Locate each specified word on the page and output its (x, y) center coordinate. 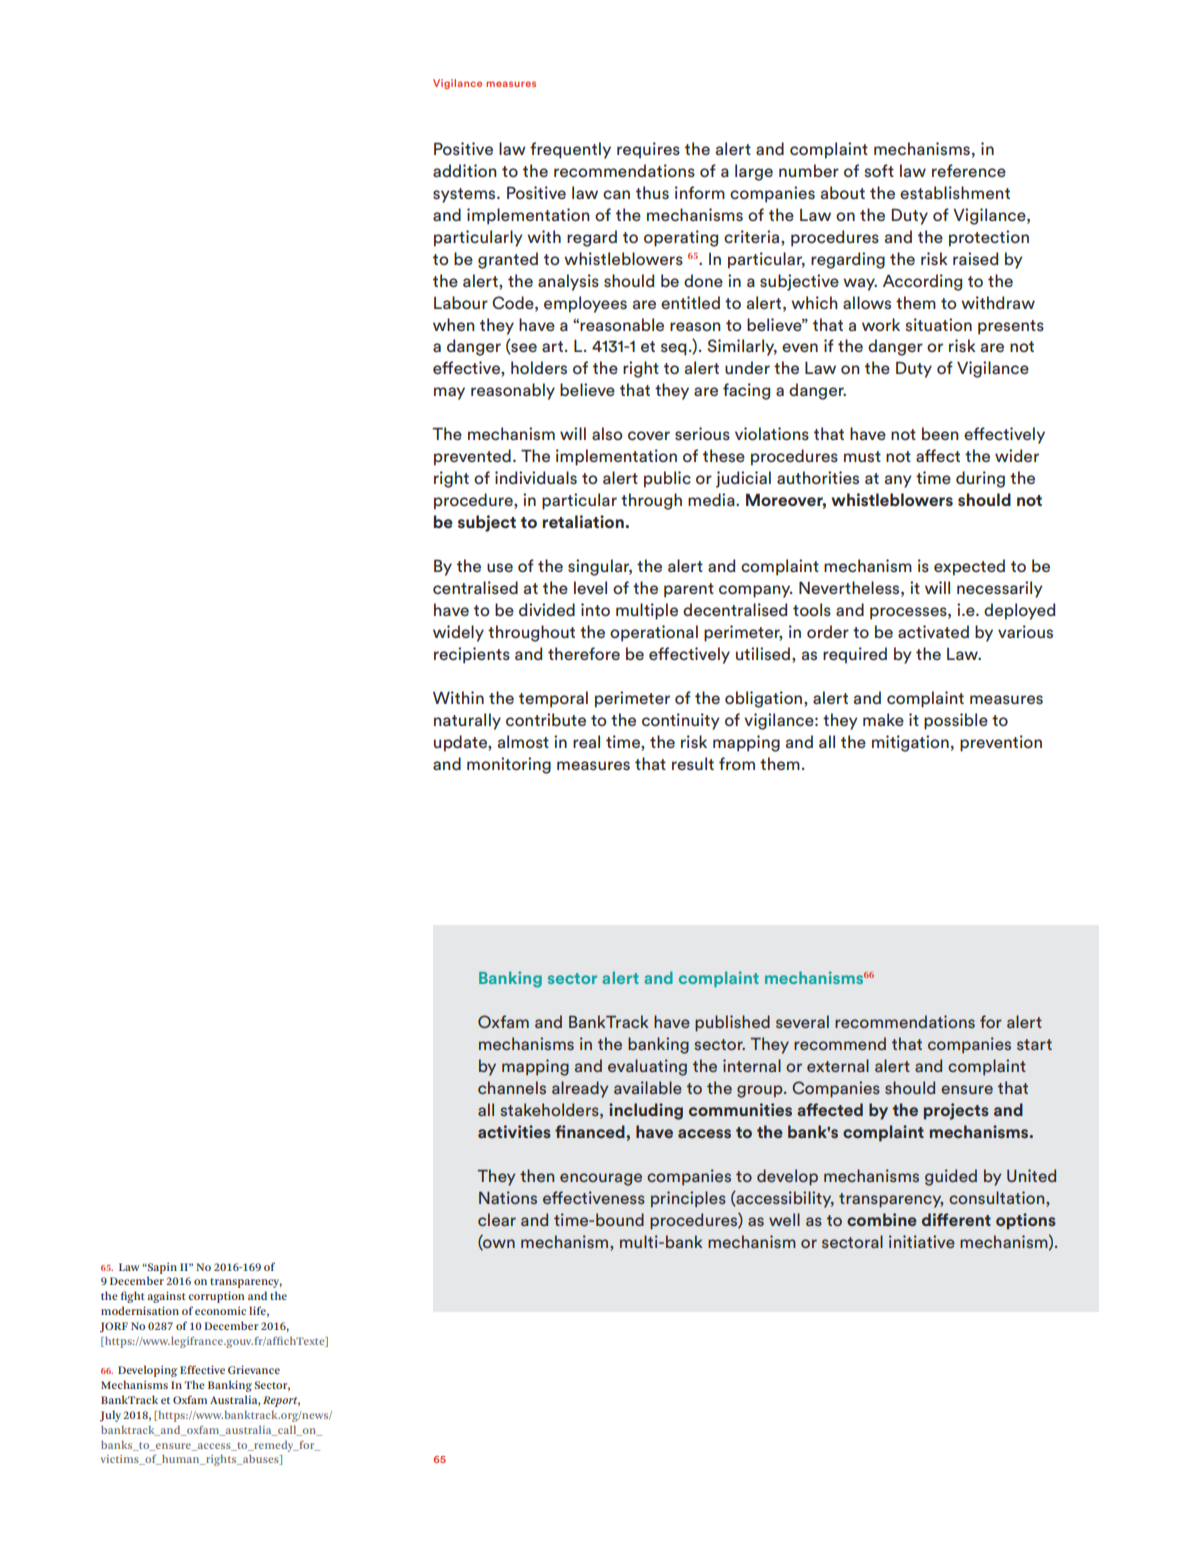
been (940, 433)
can (616, 194)
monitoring (509, 765)
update (461, 743)
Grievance (254, 1369)
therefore (584, 654)
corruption (217, 1297)
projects (956, 1111)
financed (591, 1131)
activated (933, 632)
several (802, 1021)
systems (465, 195)
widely (458, 633)
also (607, 434)
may (449, 393)
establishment (955, 193)
